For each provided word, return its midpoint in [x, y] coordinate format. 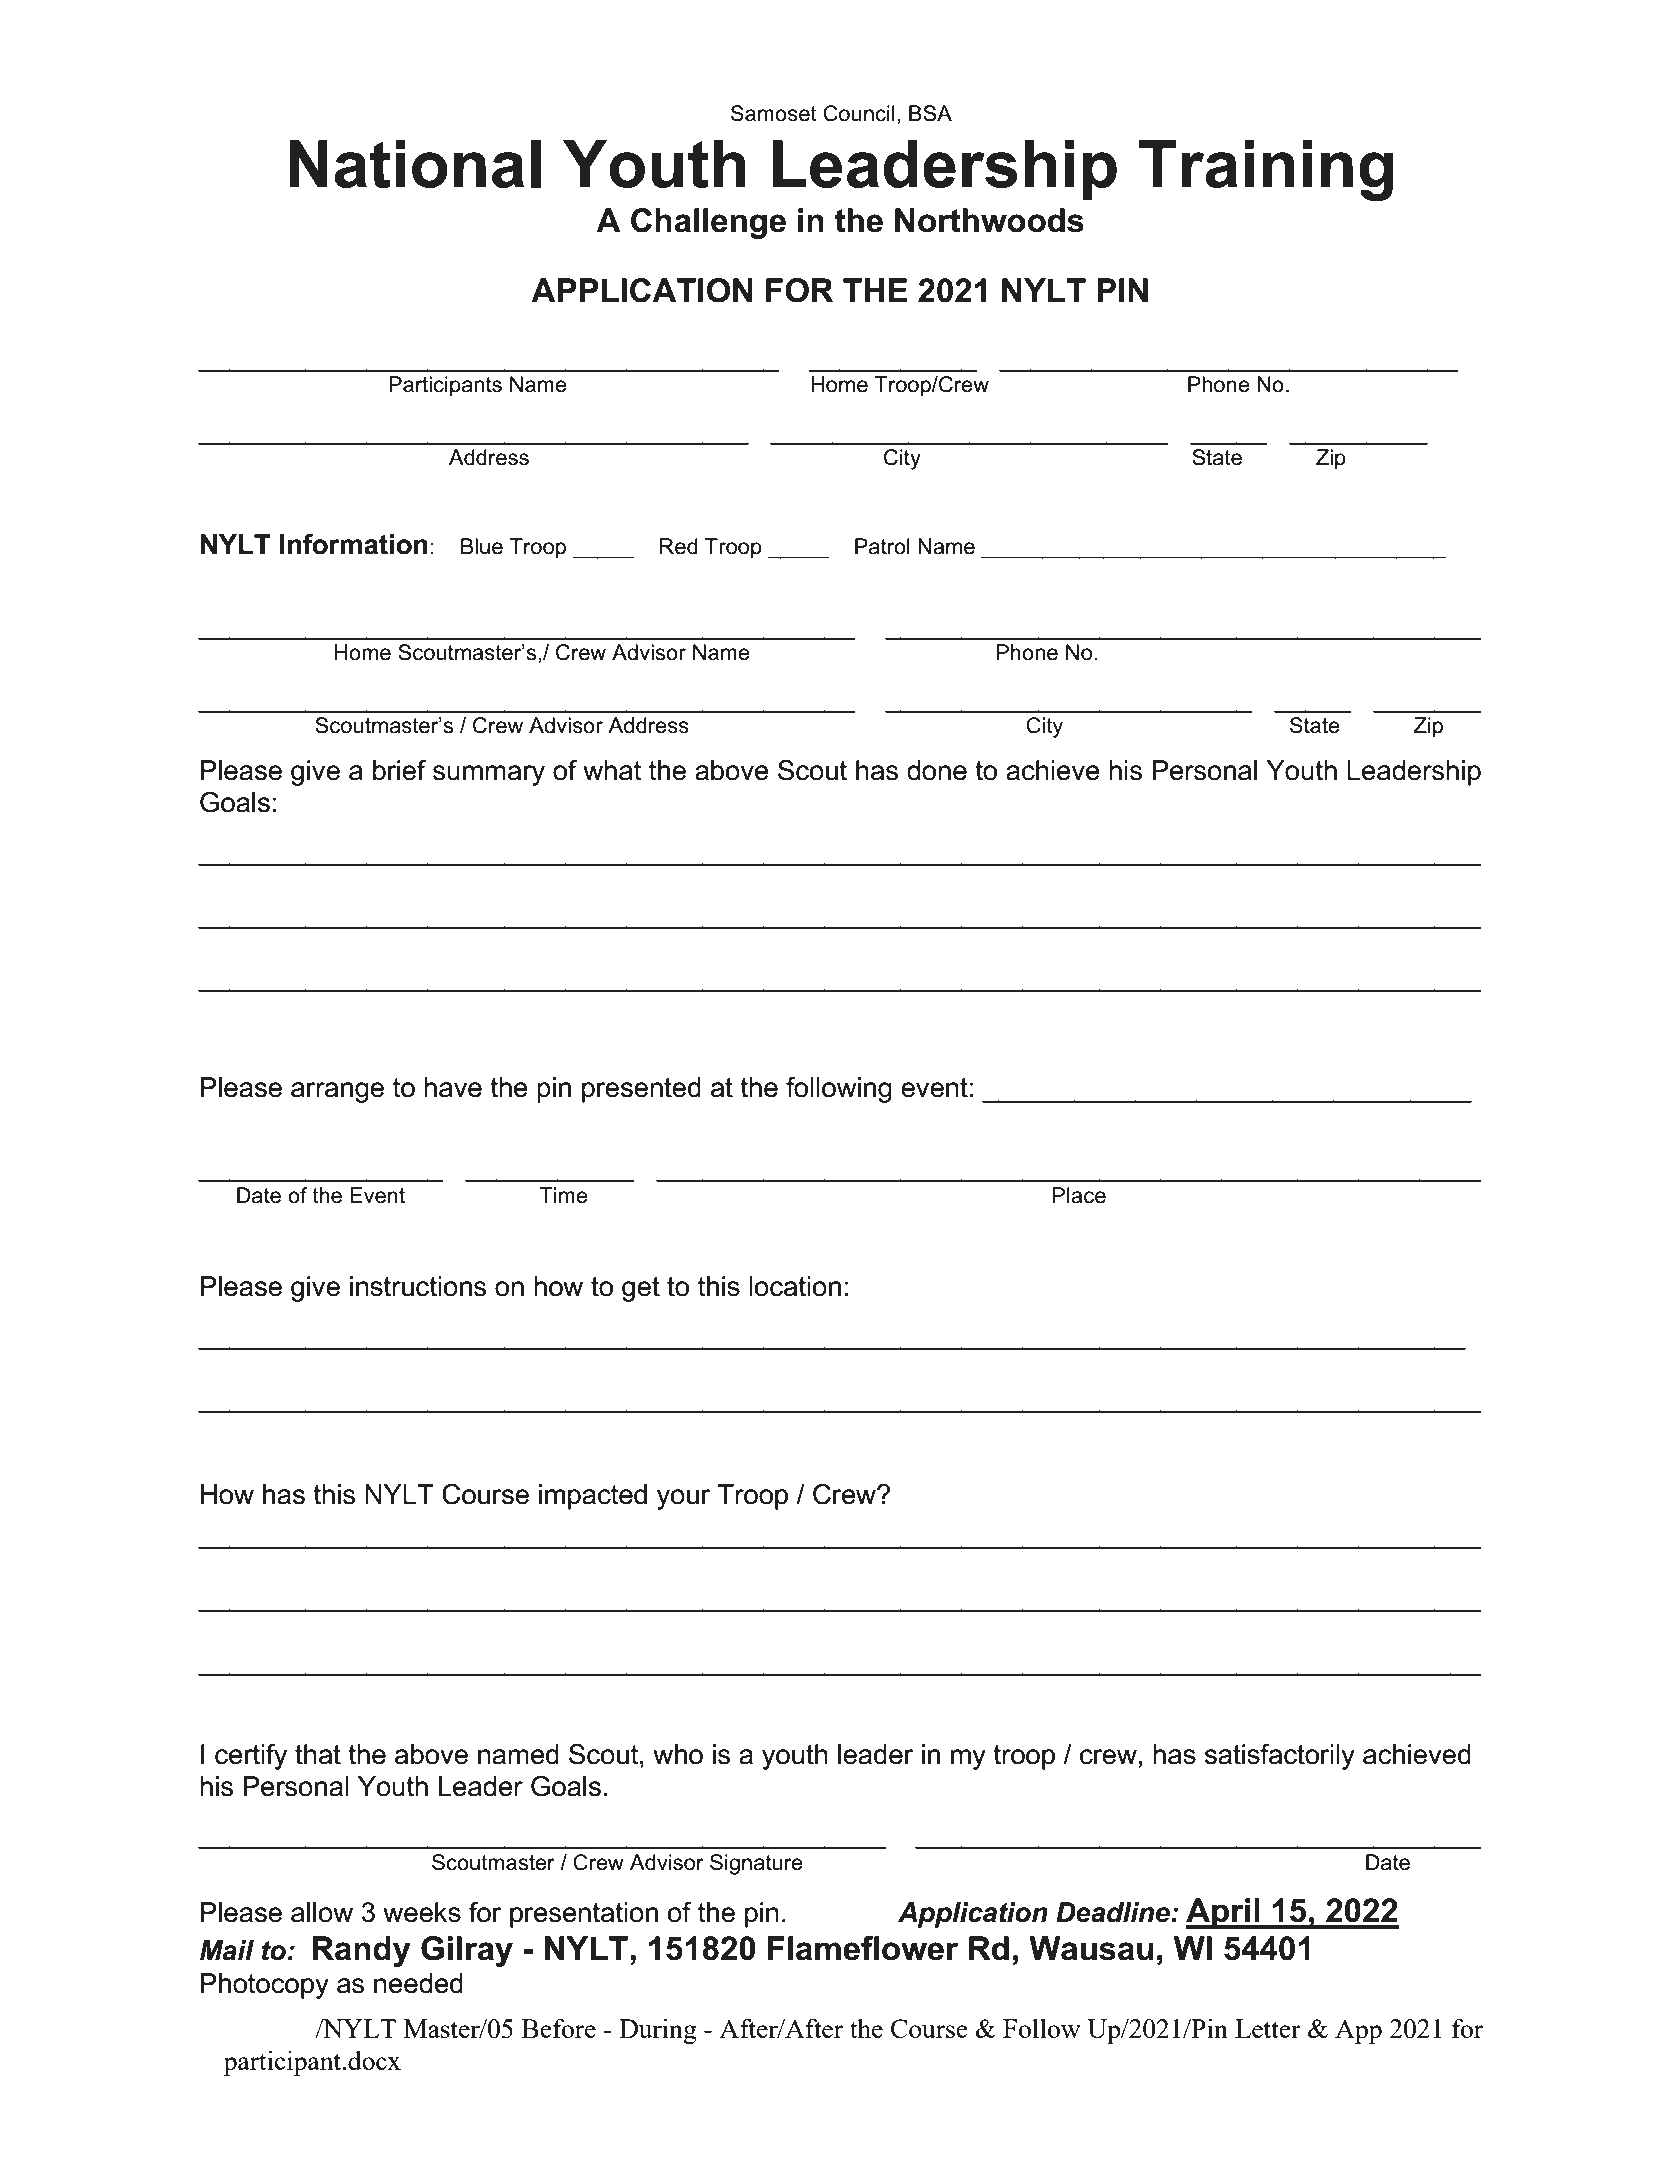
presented [641, 1090]
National [415, 164]
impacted [593, 1497]
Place [1079, 1195]
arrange [337, 1092]
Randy [361, 1951]
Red [679, 546]
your [684, 1499]
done [937, 770]
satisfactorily [1280, 1757]
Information [354, 544]
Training [1266, 170]
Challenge [708, 223]
